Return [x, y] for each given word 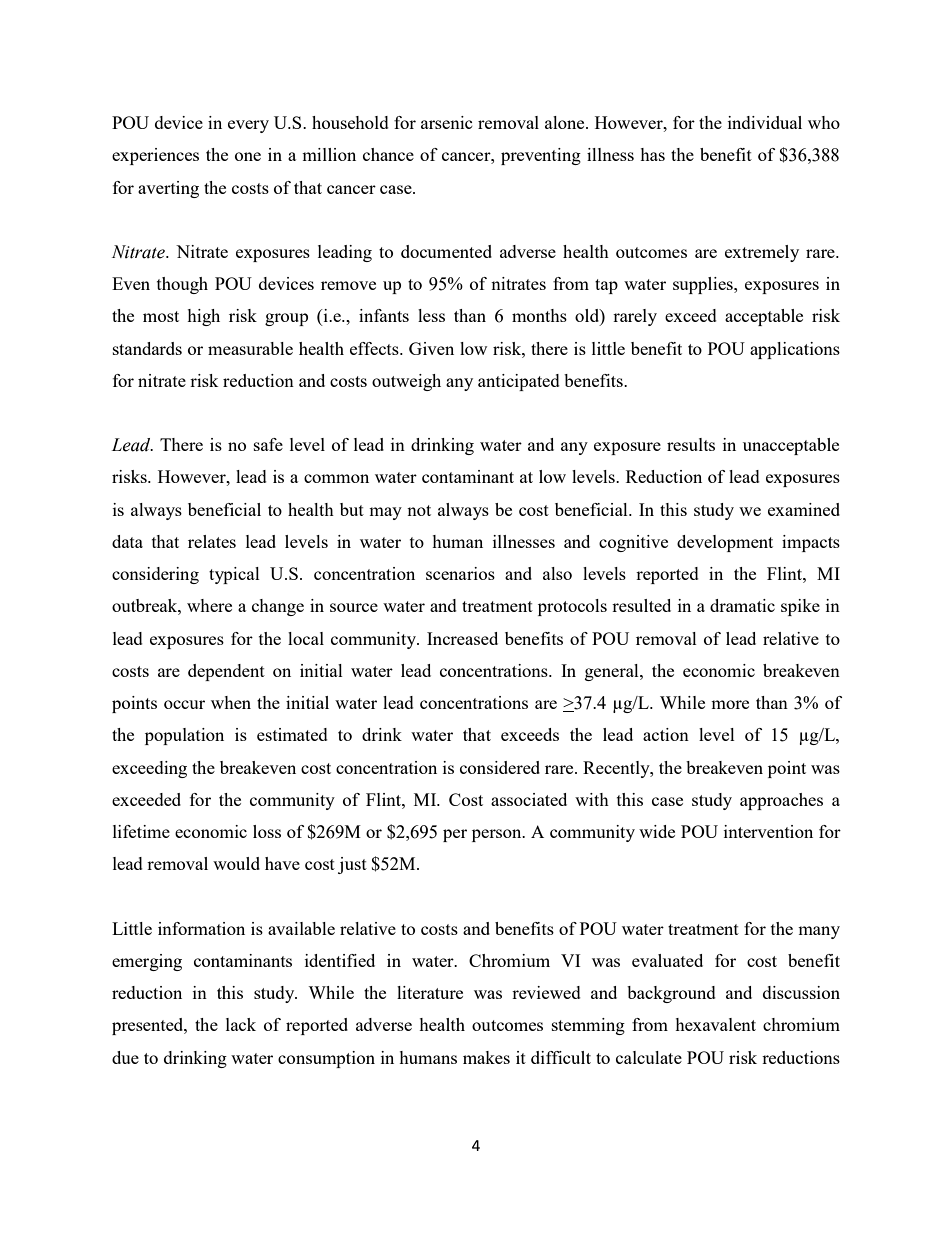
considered [500, 767]
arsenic [447, 122]
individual [765, 122]
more [730, 704]
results [691, 444]
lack [241, 1024]
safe [268, 444]
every [248, 126]
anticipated [519, 382]
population [184, 736]
